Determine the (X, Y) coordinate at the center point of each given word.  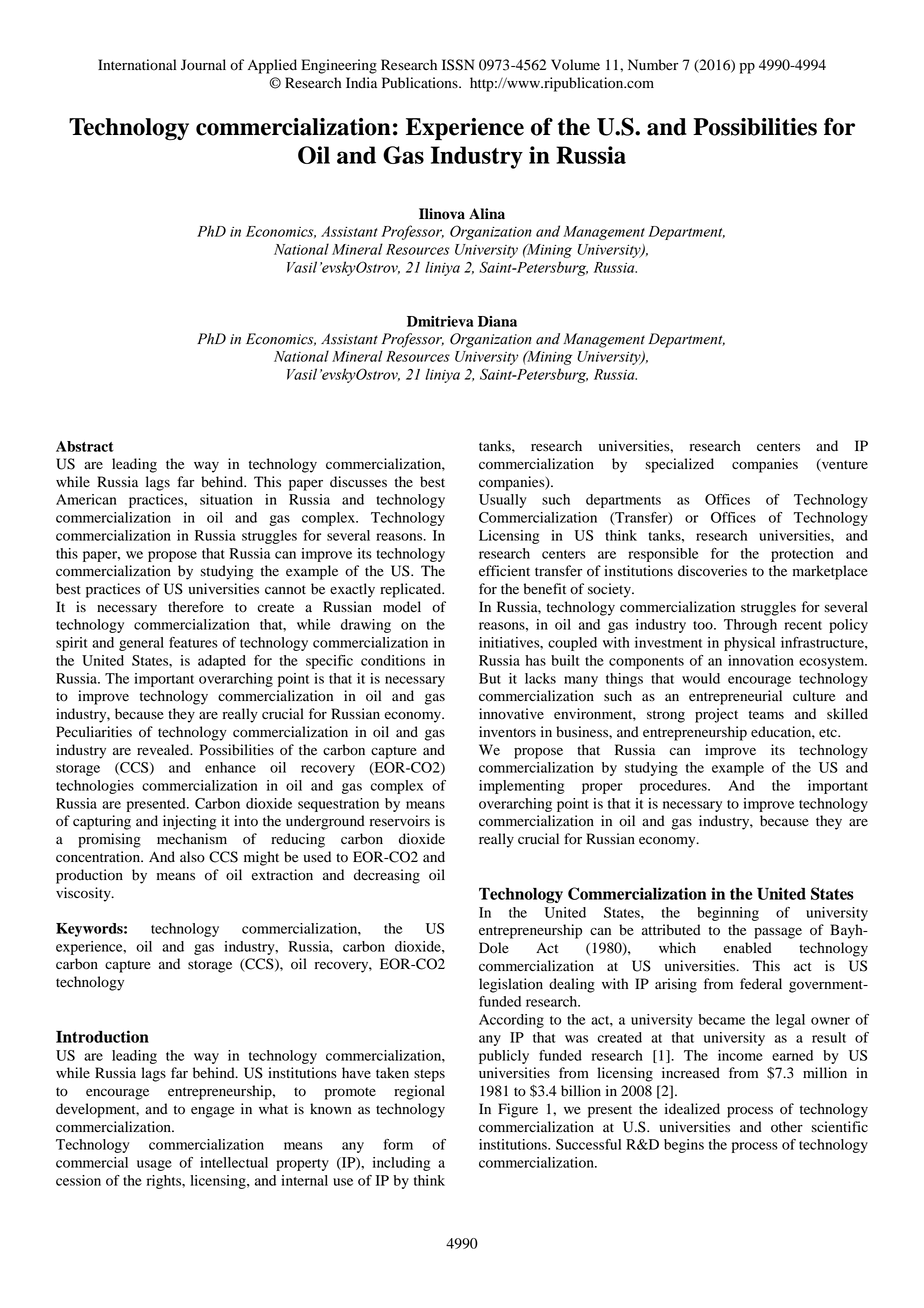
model (402, 607)
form (398, 1144)
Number (653, 65)
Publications (421, 83)
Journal (203, 65)
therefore (196, 607)
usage (154, 1165)
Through (750, 626)
